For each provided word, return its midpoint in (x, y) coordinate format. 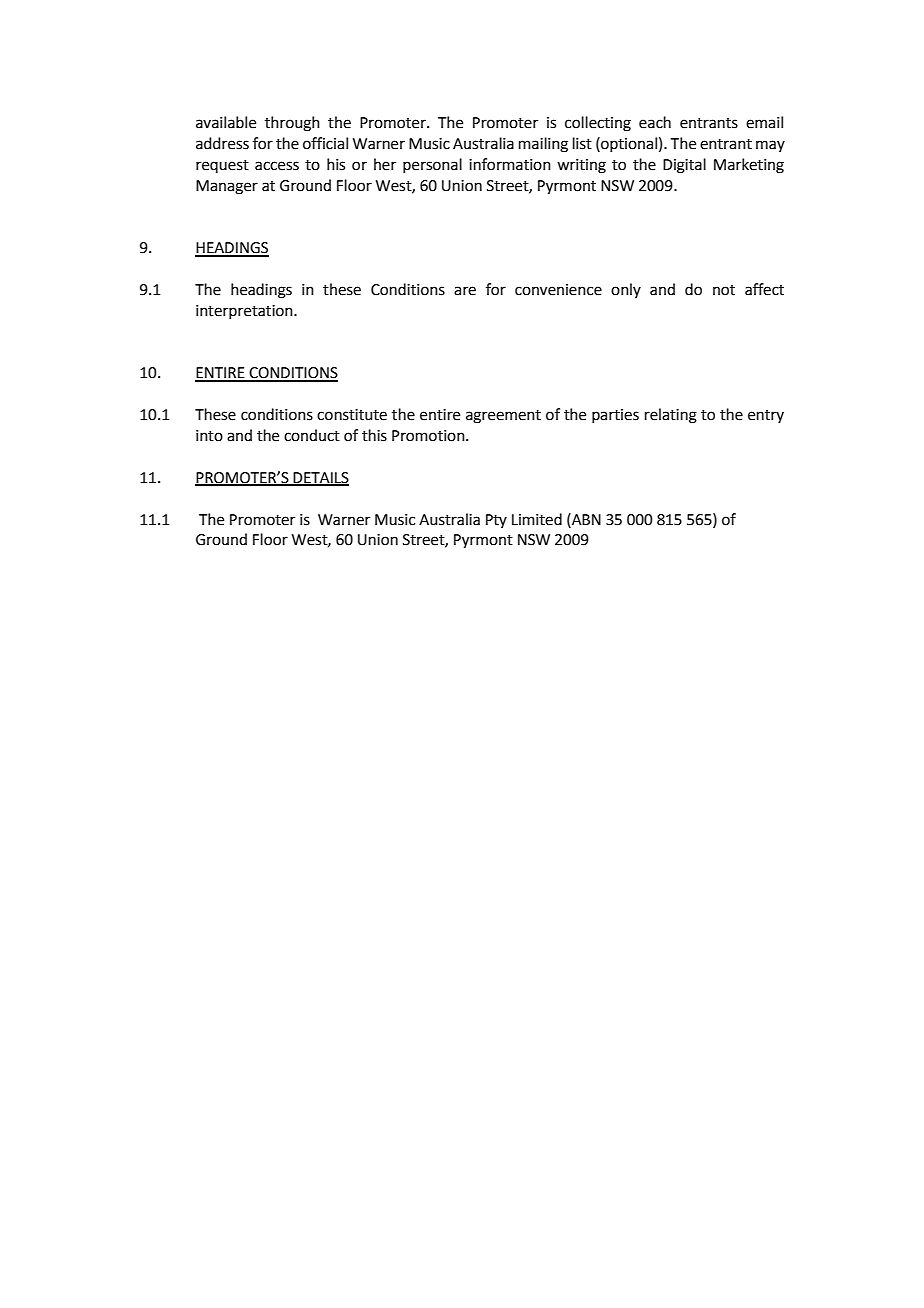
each (655, 122)
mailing (543, 145)
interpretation (245, 312)
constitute (352, 415)
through (292, 124)
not (724, 290)
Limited (537, 519)
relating (671, 416)
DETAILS (320, 478)
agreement (503, 417)
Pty (496, 521)
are (465, 291)
